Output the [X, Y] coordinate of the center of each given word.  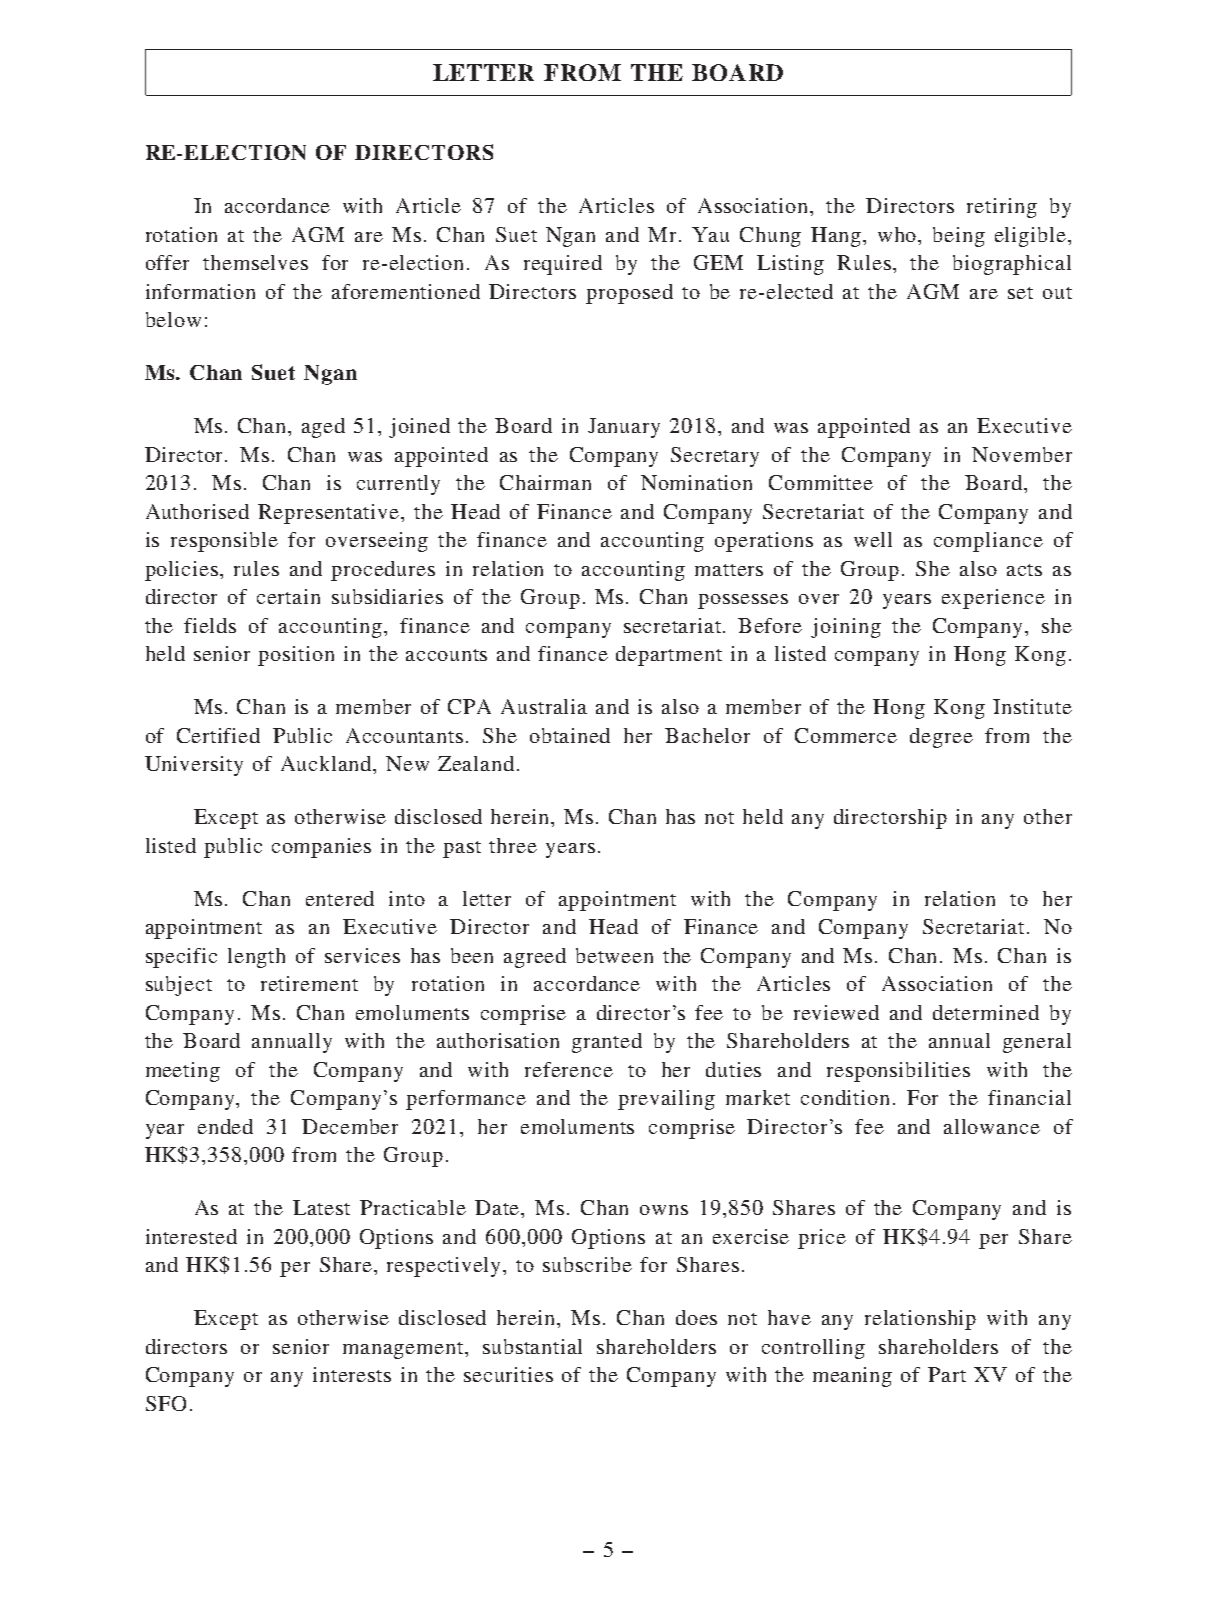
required [563, 265]
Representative [330, 514]
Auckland [327, 763]
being [959, 237]
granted [607, 1043]
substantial [532, 1346]
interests [352, 1374]
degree [941, 738]
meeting [183, 1072]
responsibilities [898, 1072]
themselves [255, 262]
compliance [988, 542]
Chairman [545, 482]
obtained [570, 735]
